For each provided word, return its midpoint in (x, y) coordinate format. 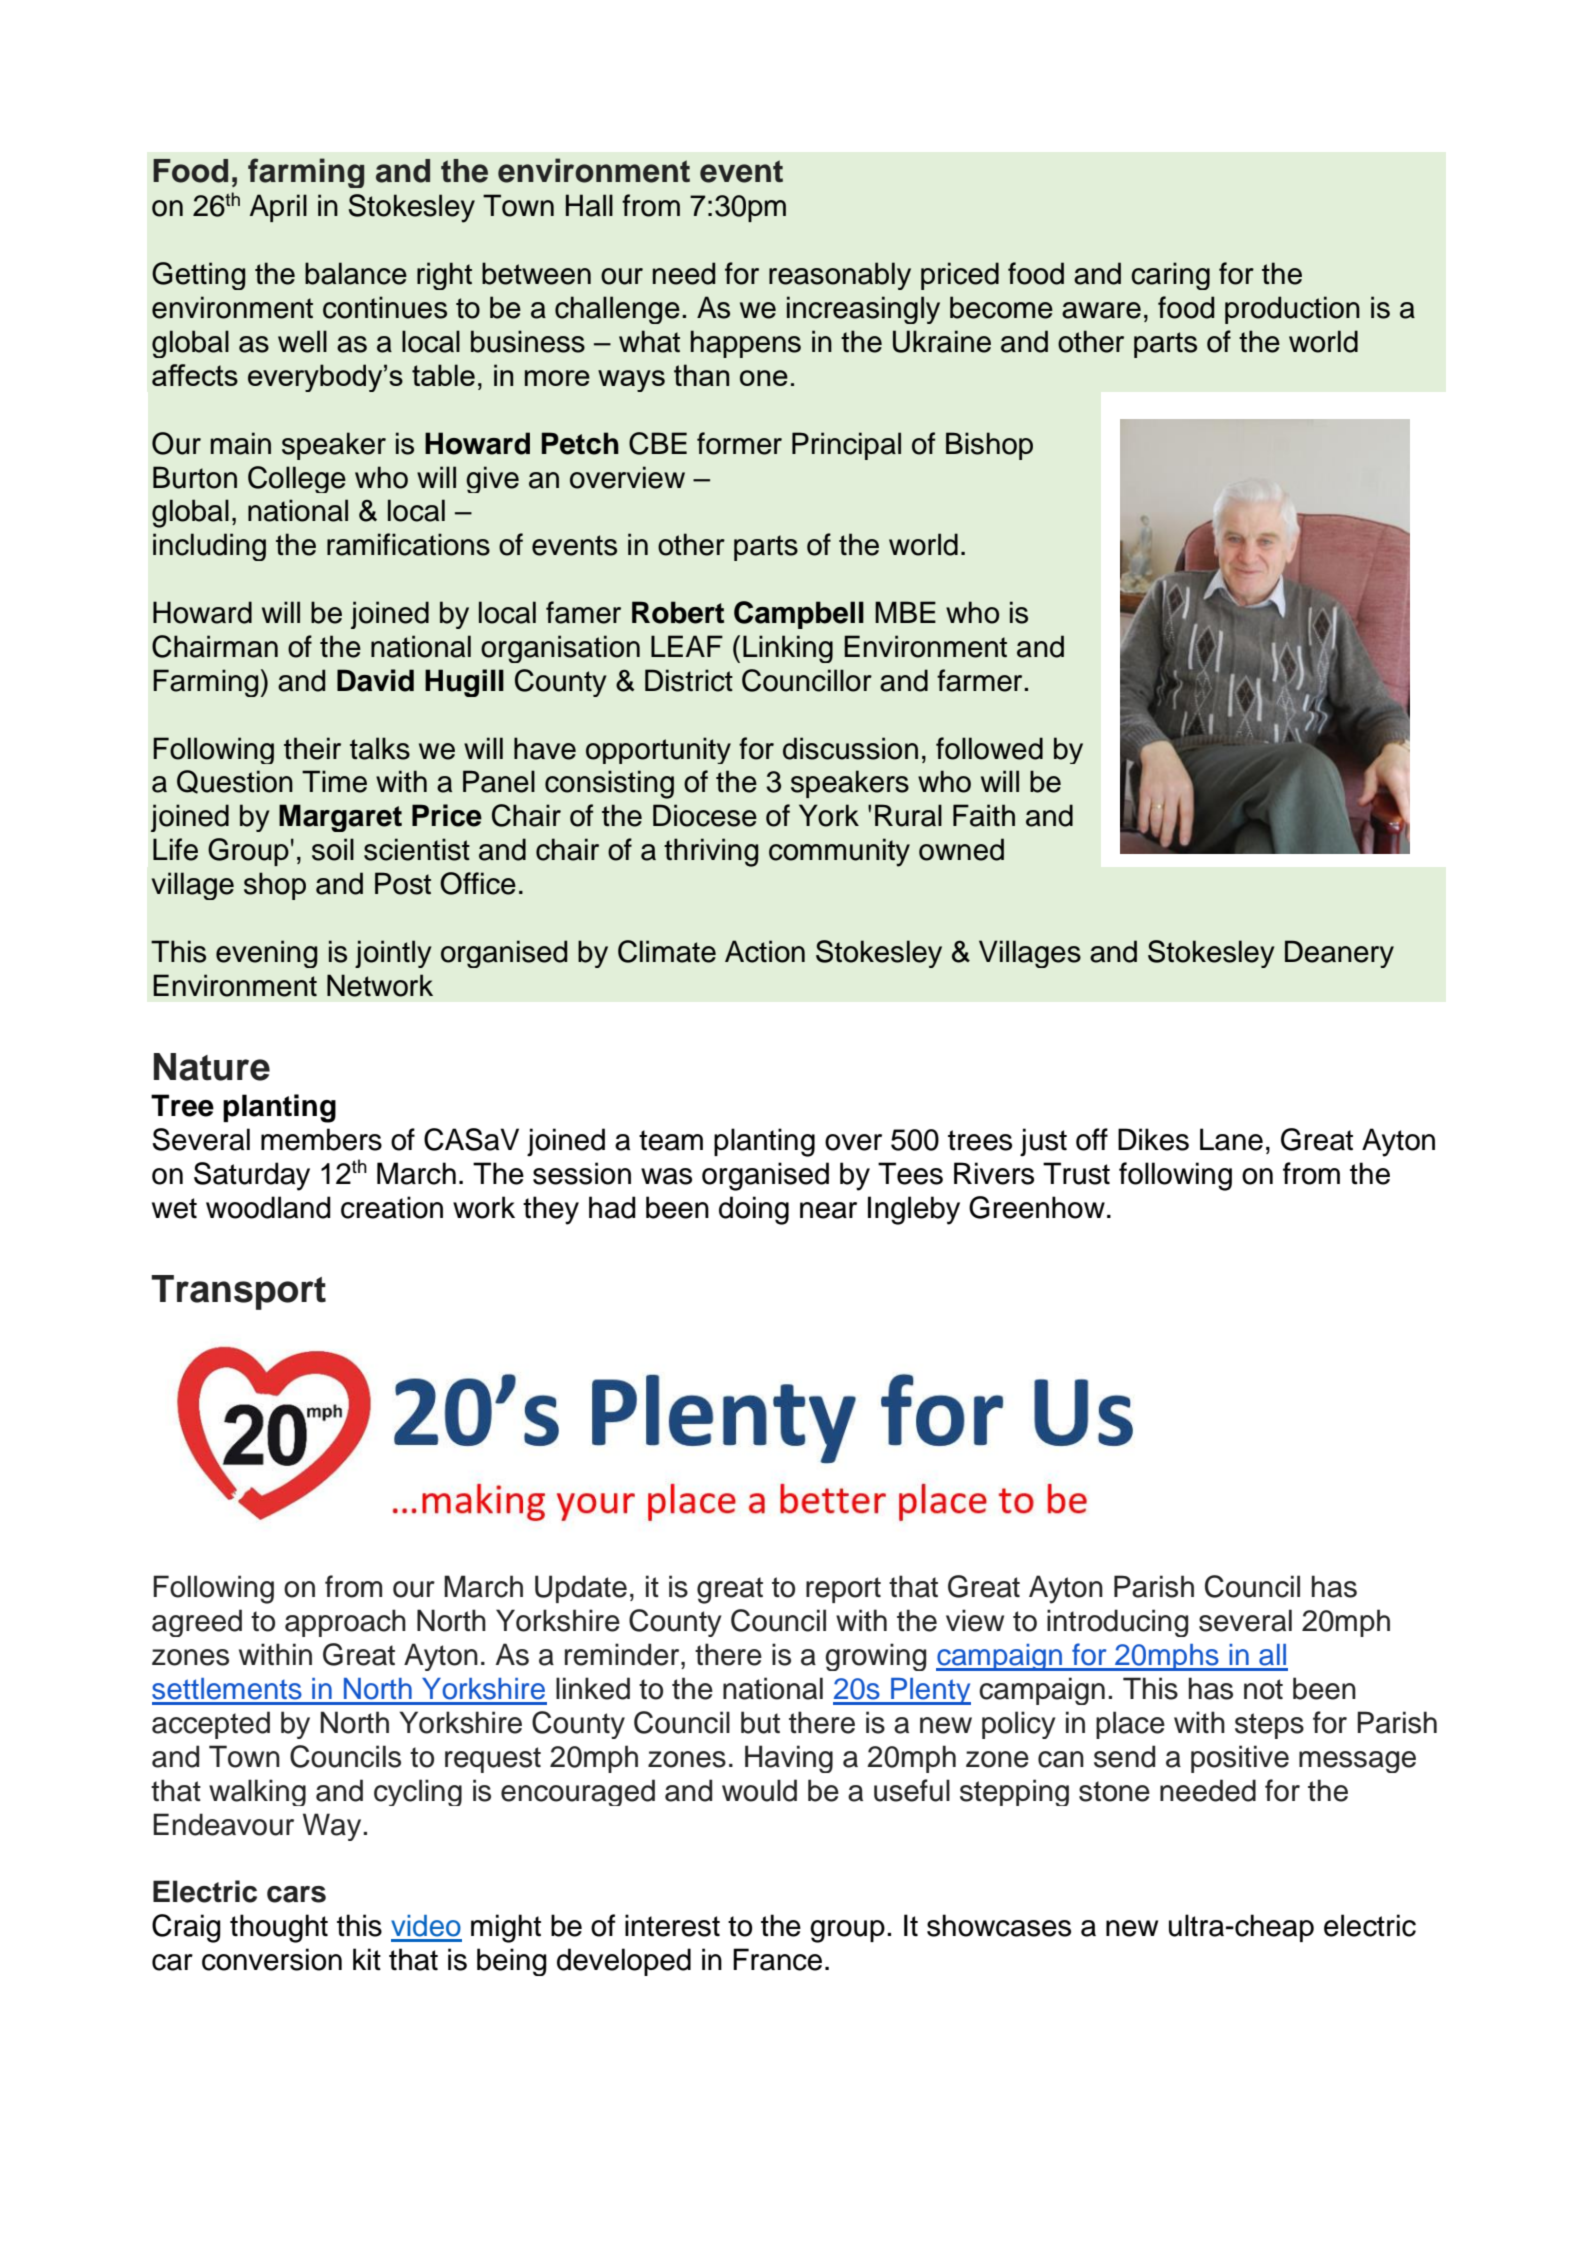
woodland (268, 1207)
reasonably (840, 276)
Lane (1231, 1139)
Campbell (799, 615)
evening (266, 954)
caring (1170, 276)
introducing (1117, 1623)
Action (765, 951)
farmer (981, 680)
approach (345, 1623)
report (843, 1590)
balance (356, 273)
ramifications (408, 544)
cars (296, 1894)
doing (754, 1210)
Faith (984, 815)
